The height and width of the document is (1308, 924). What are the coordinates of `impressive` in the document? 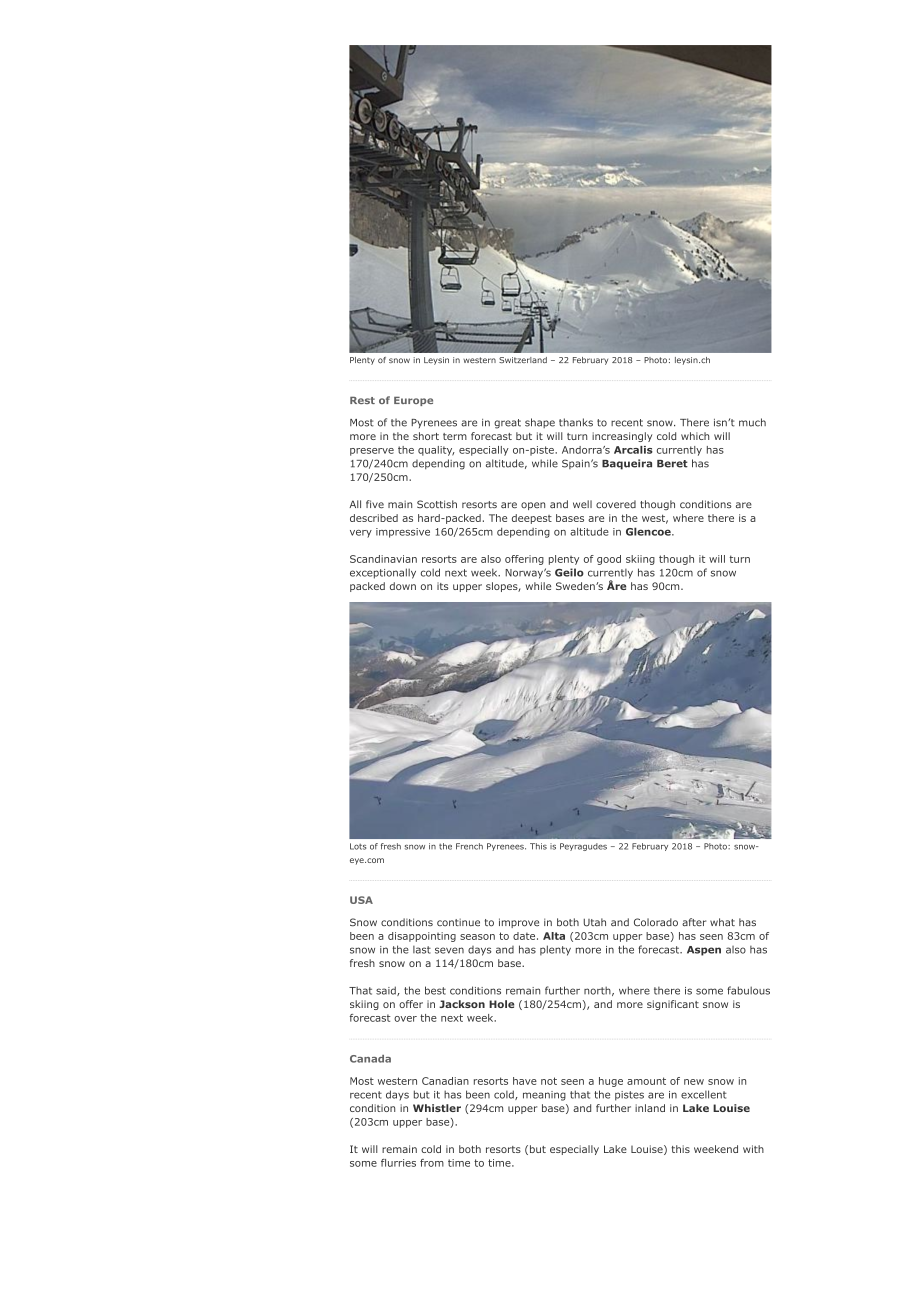 It's located at (403, 533).
